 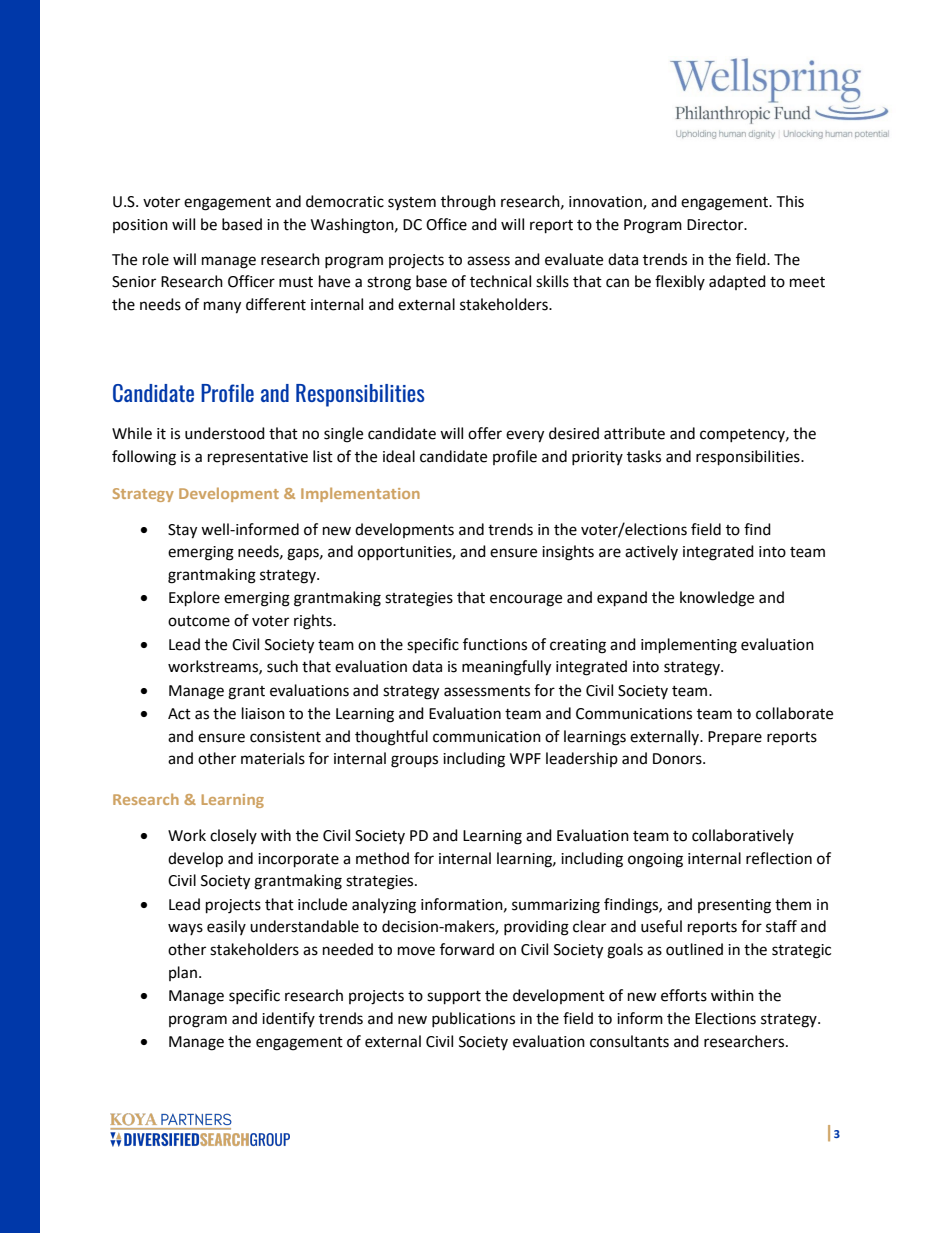 I want to click on Prepare, so click(x=735, y=738).
